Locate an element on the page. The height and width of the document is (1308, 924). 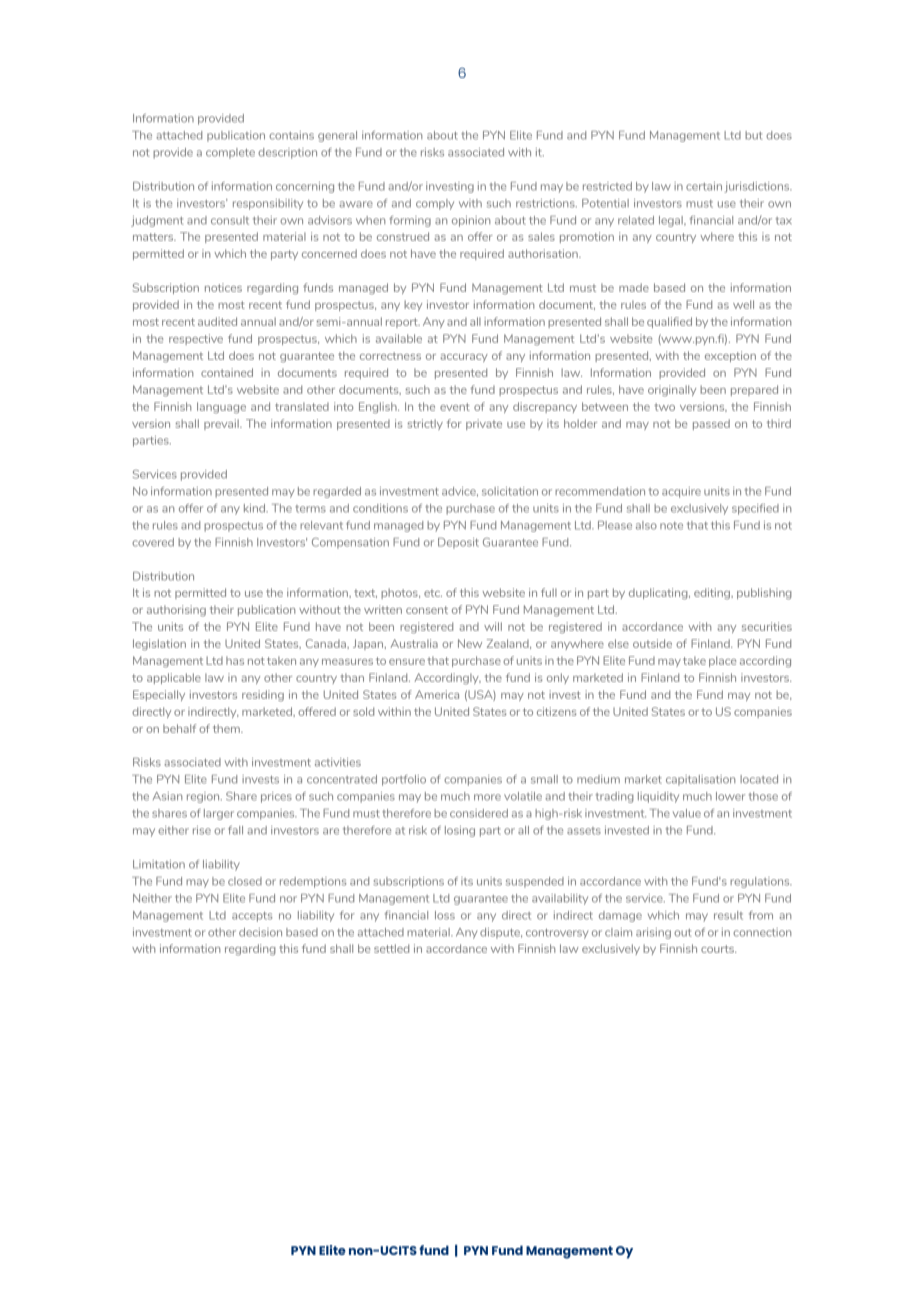
kind is located at coordinates (256, 508).
